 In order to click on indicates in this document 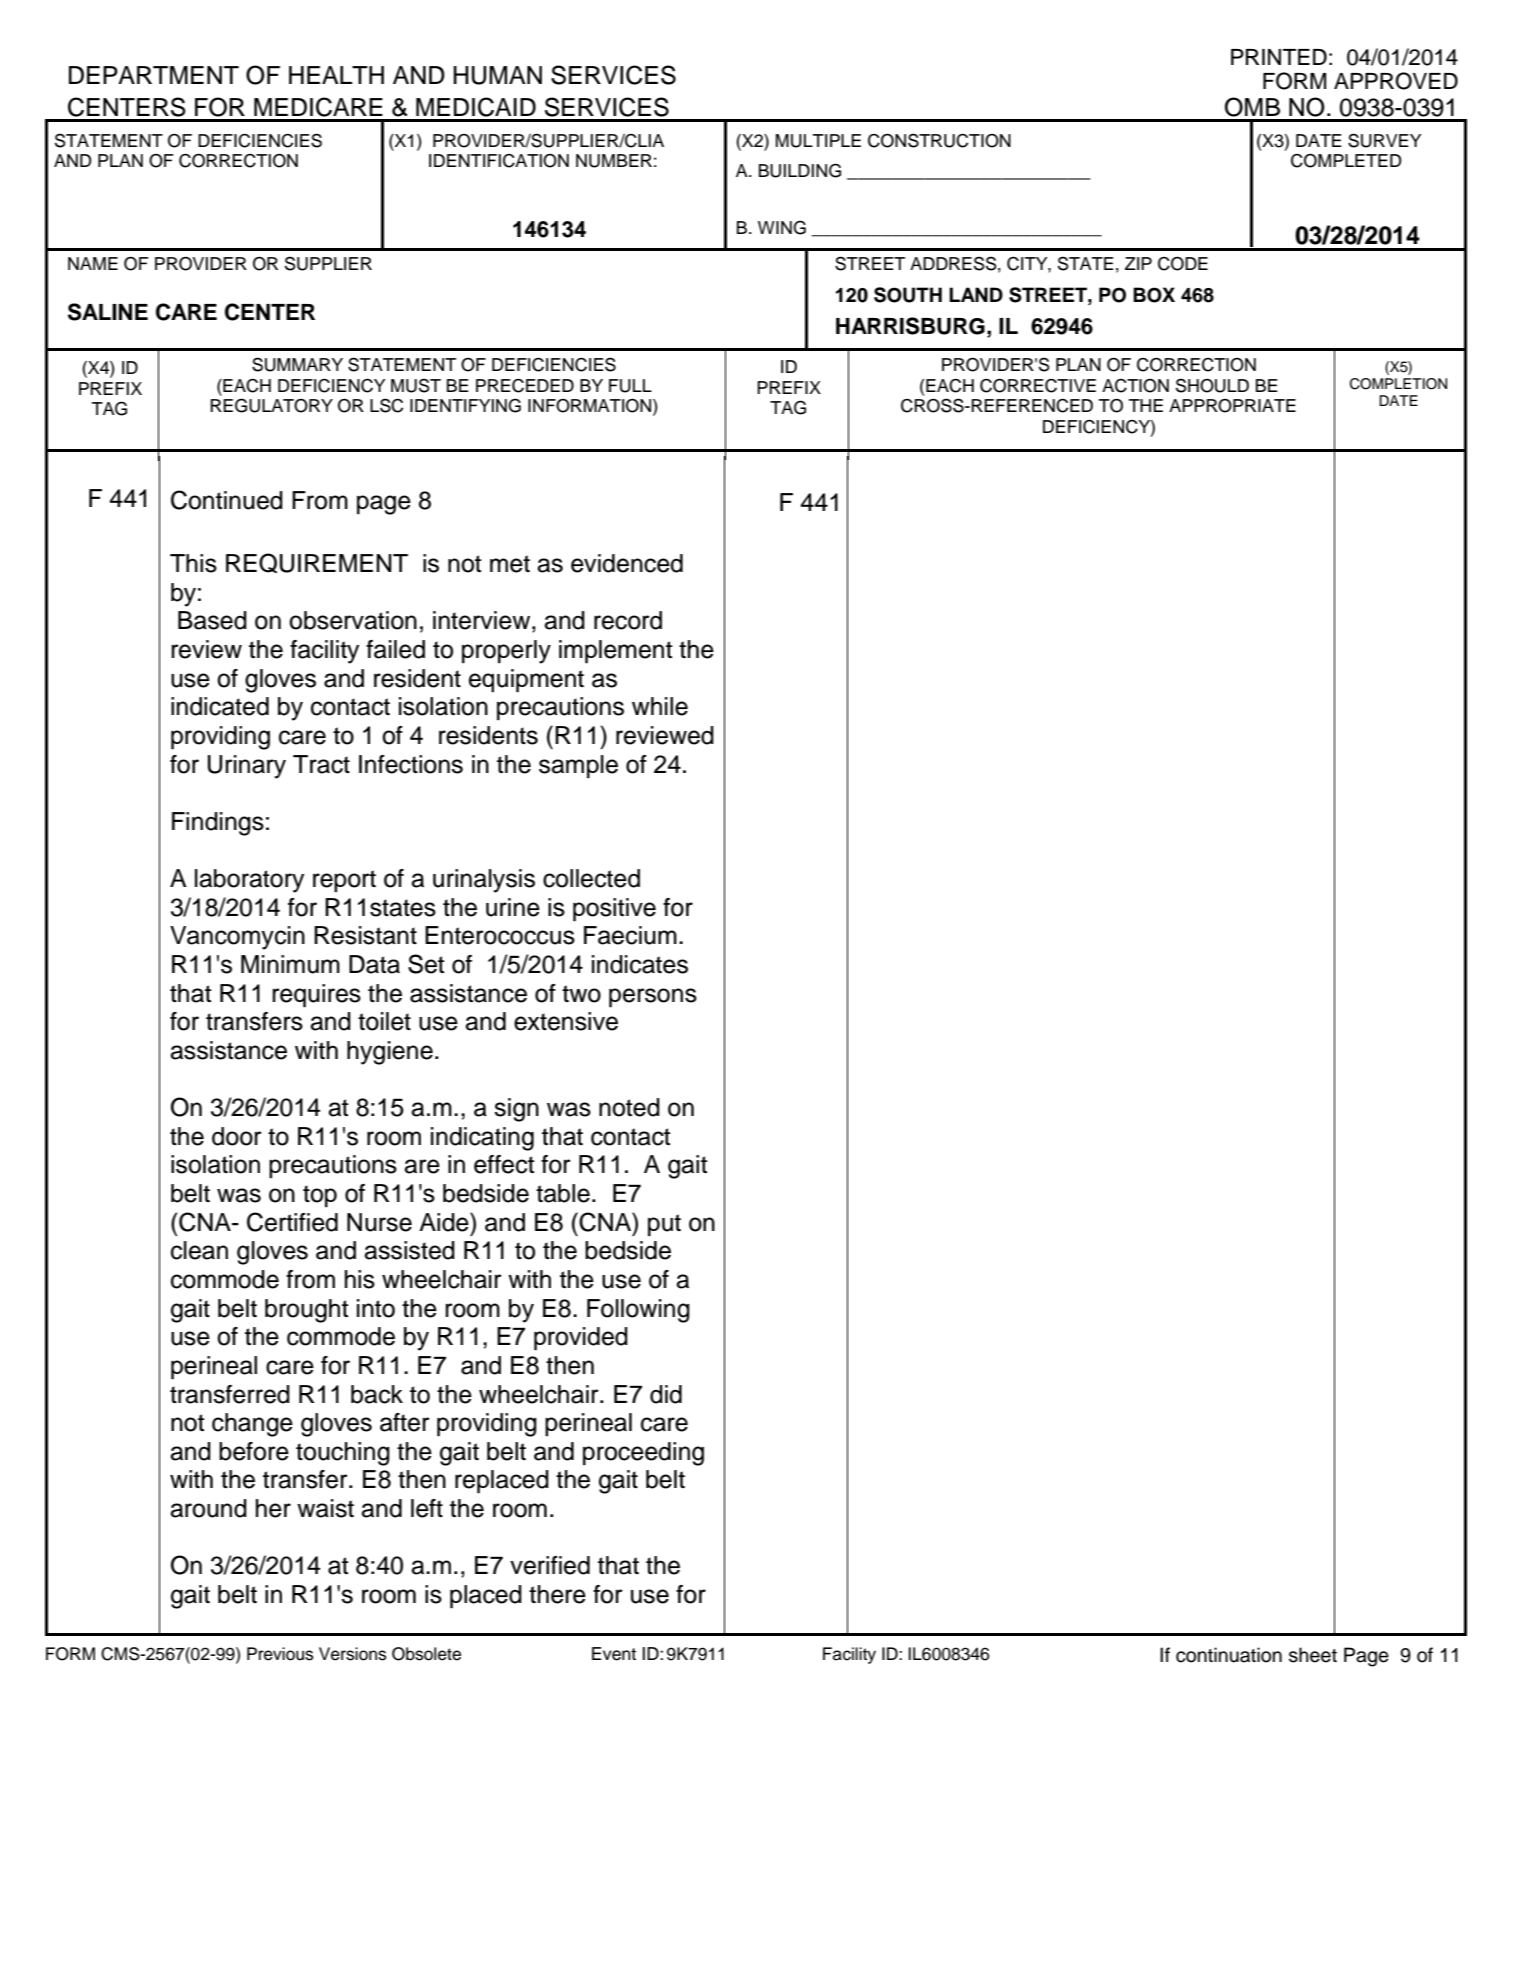, I will do `click(640, 964)`.
